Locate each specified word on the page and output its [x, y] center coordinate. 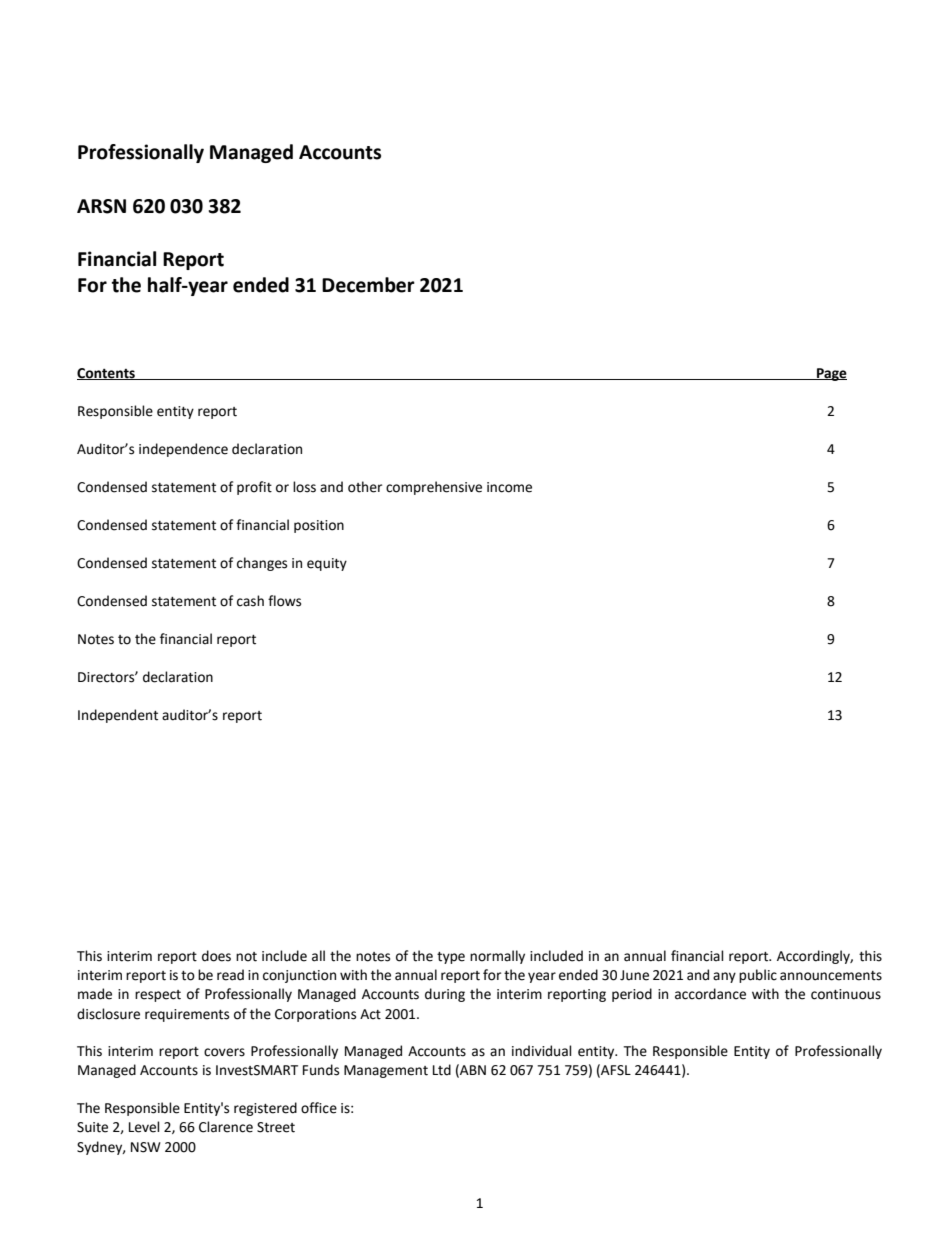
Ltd [442, 1070]
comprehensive [434, 488]
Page [831, 374]
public [758, 976]
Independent [118, 716]
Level [144, 1127]
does [216, 956]
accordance [710, 994]
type [451, 958]
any [724, 977]
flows [284, 601]
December [368, 285]
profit [254, 488]
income [509, 487]
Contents [107, 374]
